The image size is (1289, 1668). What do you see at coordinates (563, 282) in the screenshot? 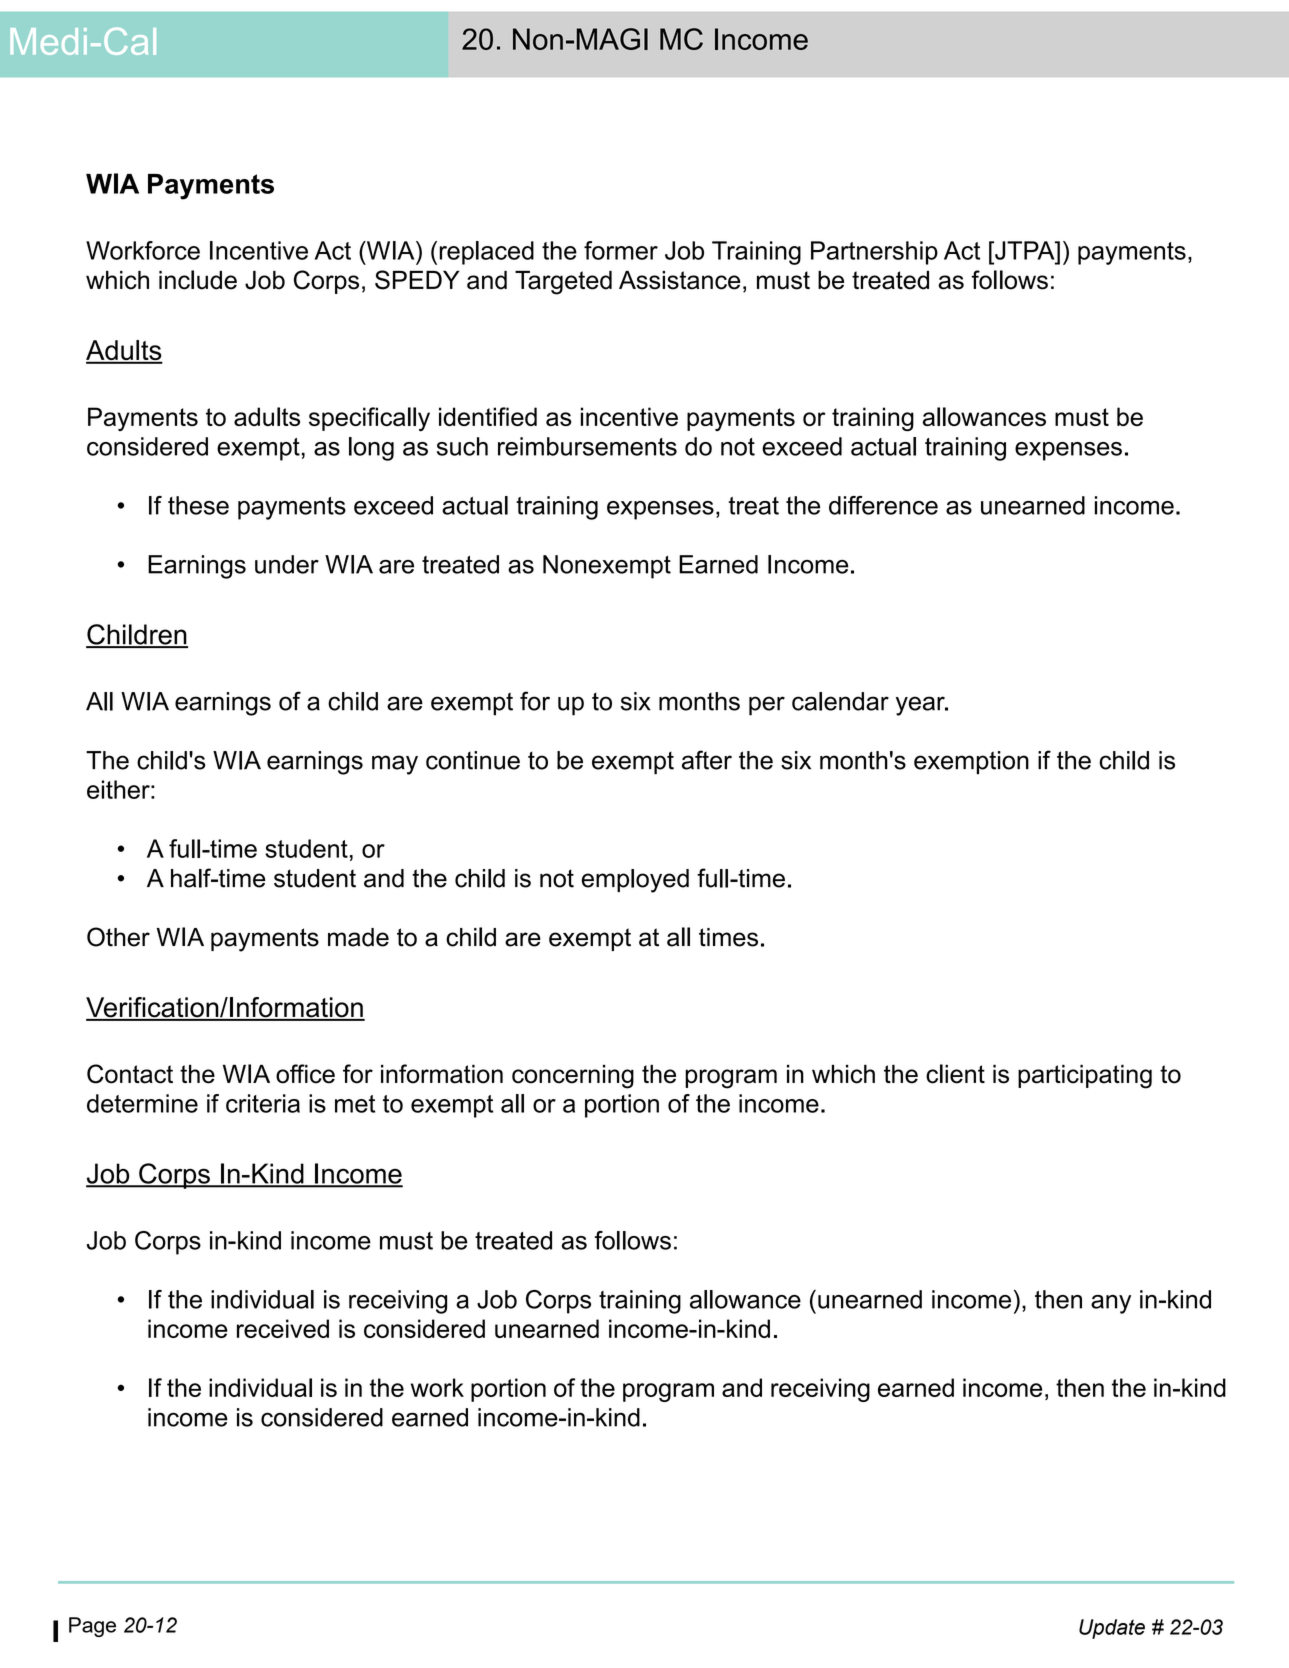
I see `Targeted` at bounding box center [563, 282].
